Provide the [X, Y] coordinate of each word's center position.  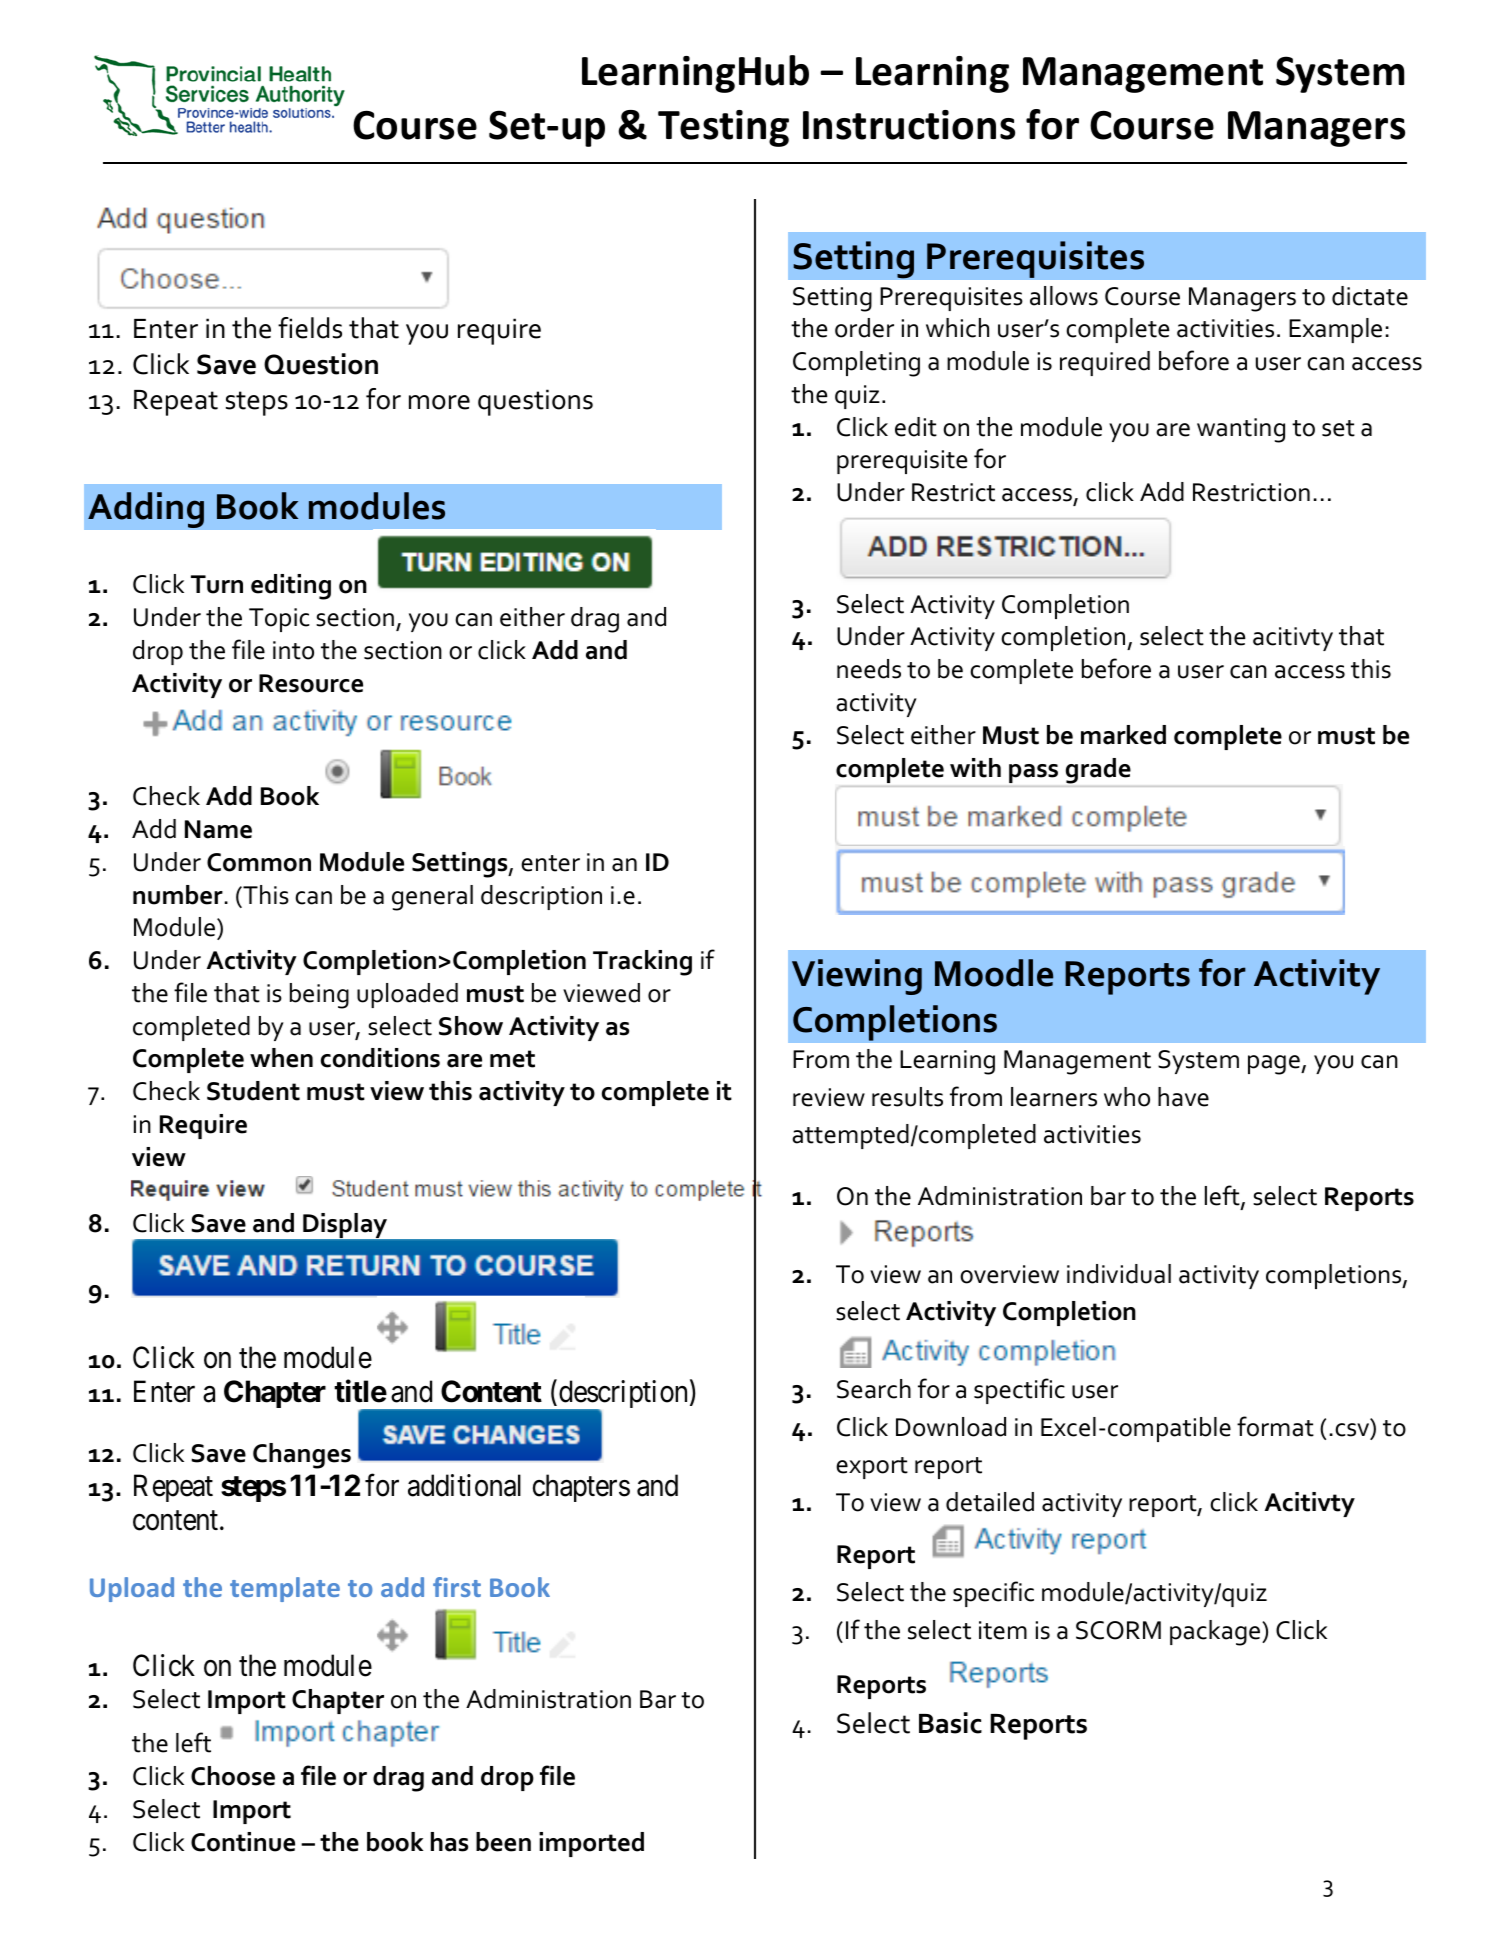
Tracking [642, 963]
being [319, 996]
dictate [1370, 296]
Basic [950, 1723]
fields [310, 328]
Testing [723, 128]
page [1275, 1065]
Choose [233, 1776]
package [1215, 1633]
